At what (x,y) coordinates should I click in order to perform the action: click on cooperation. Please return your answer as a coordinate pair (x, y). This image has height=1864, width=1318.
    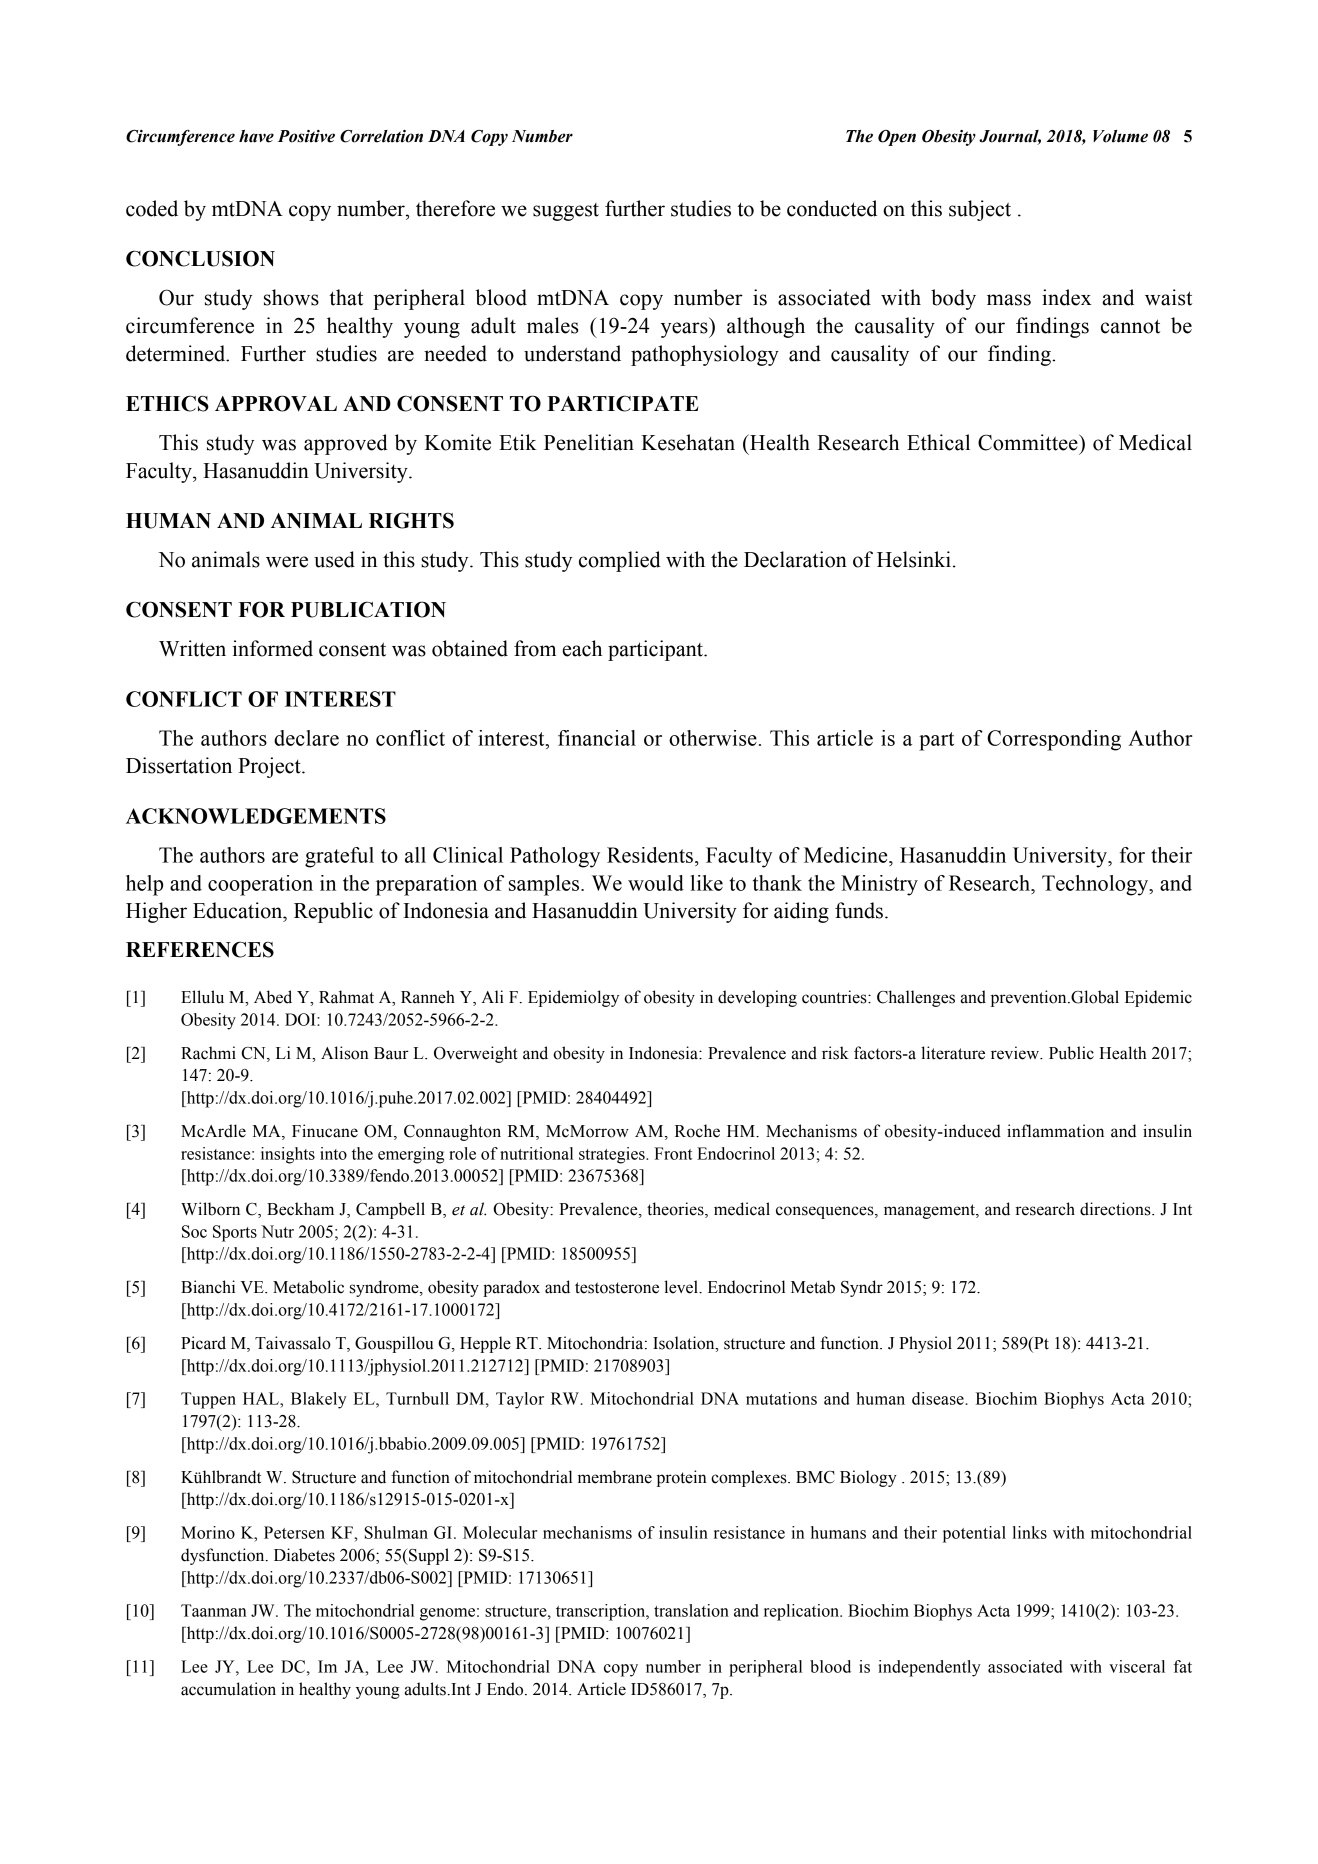
    Looking at the image, I should click on (260, 885).
